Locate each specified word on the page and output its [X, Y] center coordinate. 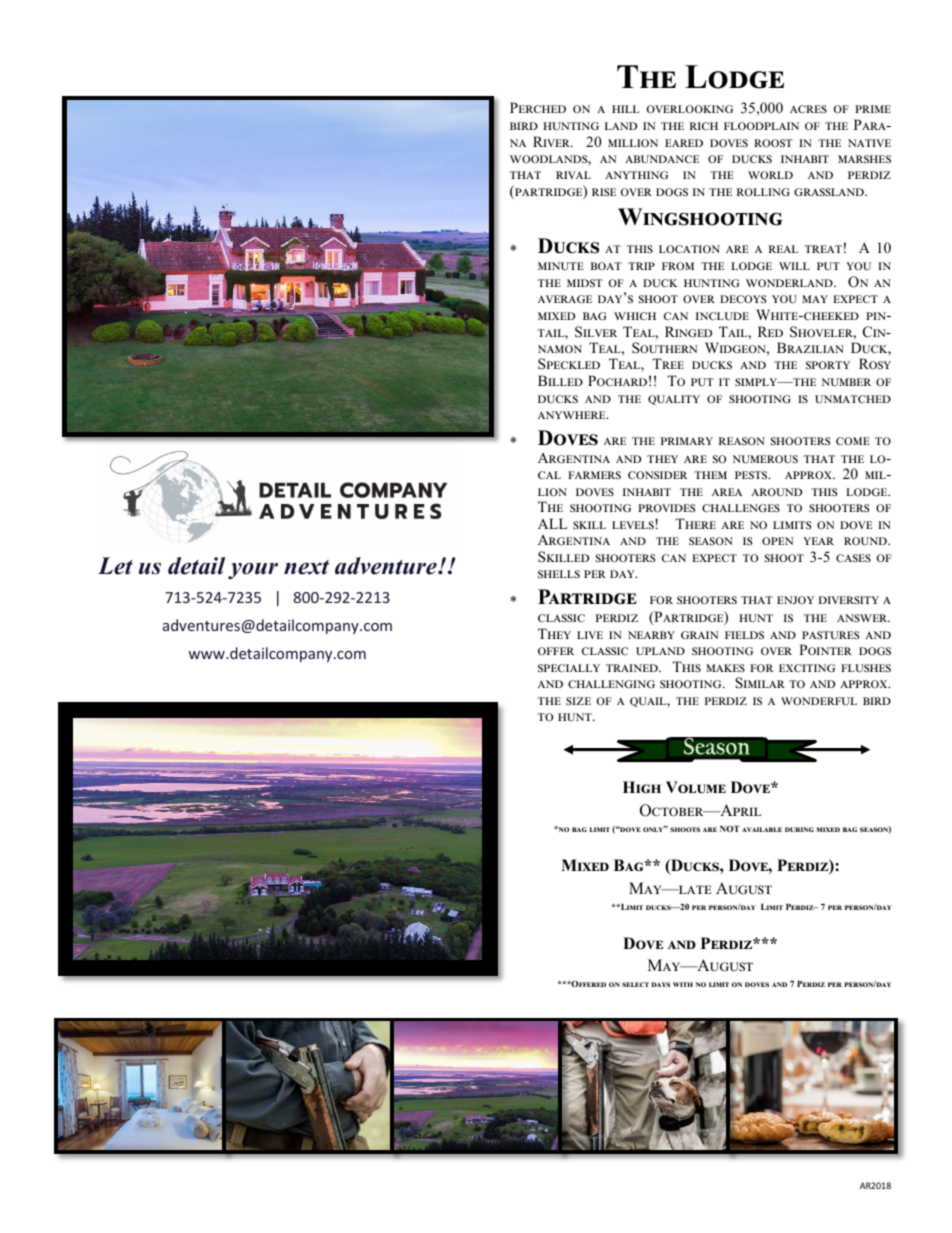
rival [573, 175]
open [777, 541]
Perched [538, 107]
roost [773, 143]
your [253, 571]
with [683, 984]
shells [559, 574]
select [635, 984]
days [661, 984]
